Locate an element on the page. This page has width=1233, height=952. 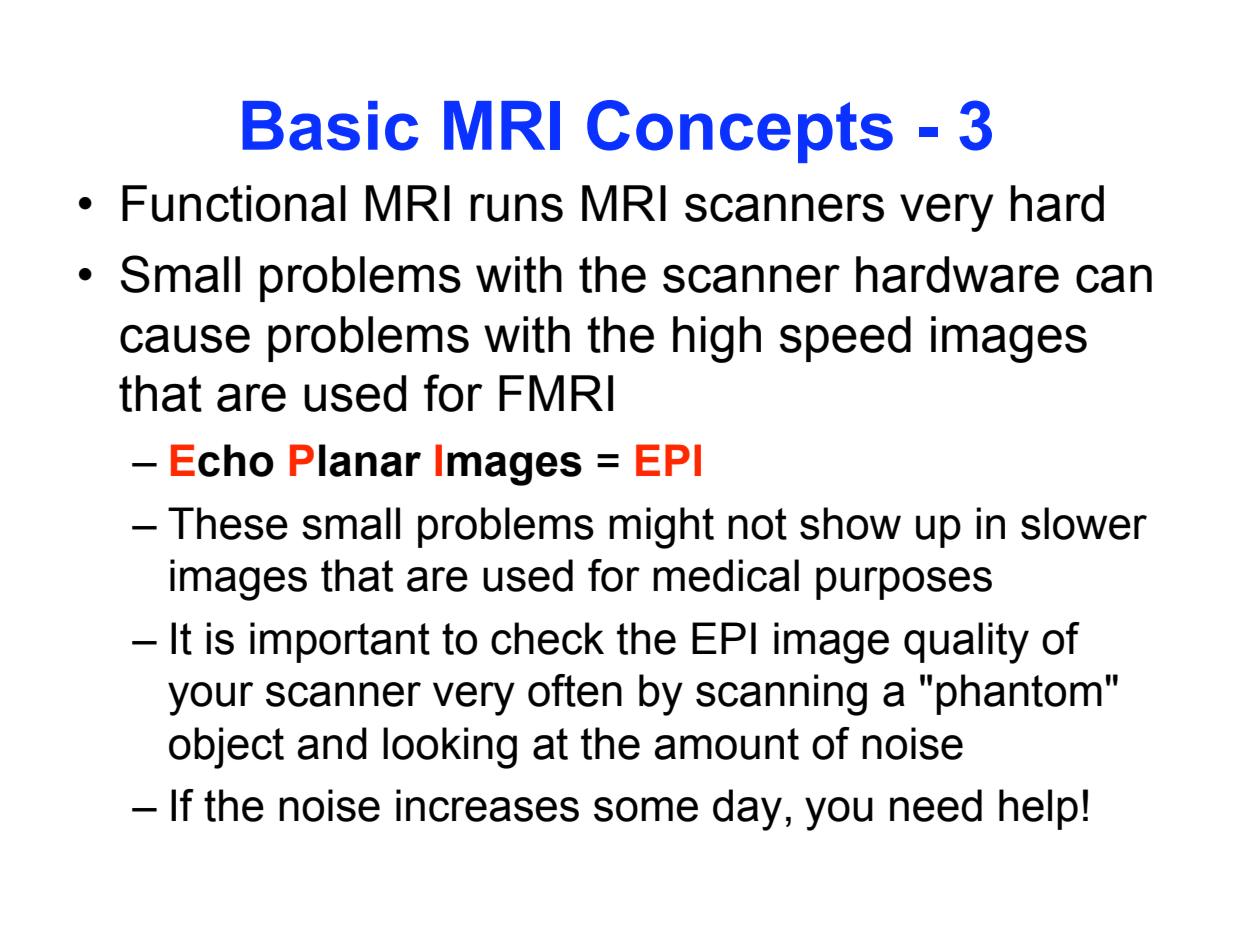
purposes is located at coordinates (904, 583).
